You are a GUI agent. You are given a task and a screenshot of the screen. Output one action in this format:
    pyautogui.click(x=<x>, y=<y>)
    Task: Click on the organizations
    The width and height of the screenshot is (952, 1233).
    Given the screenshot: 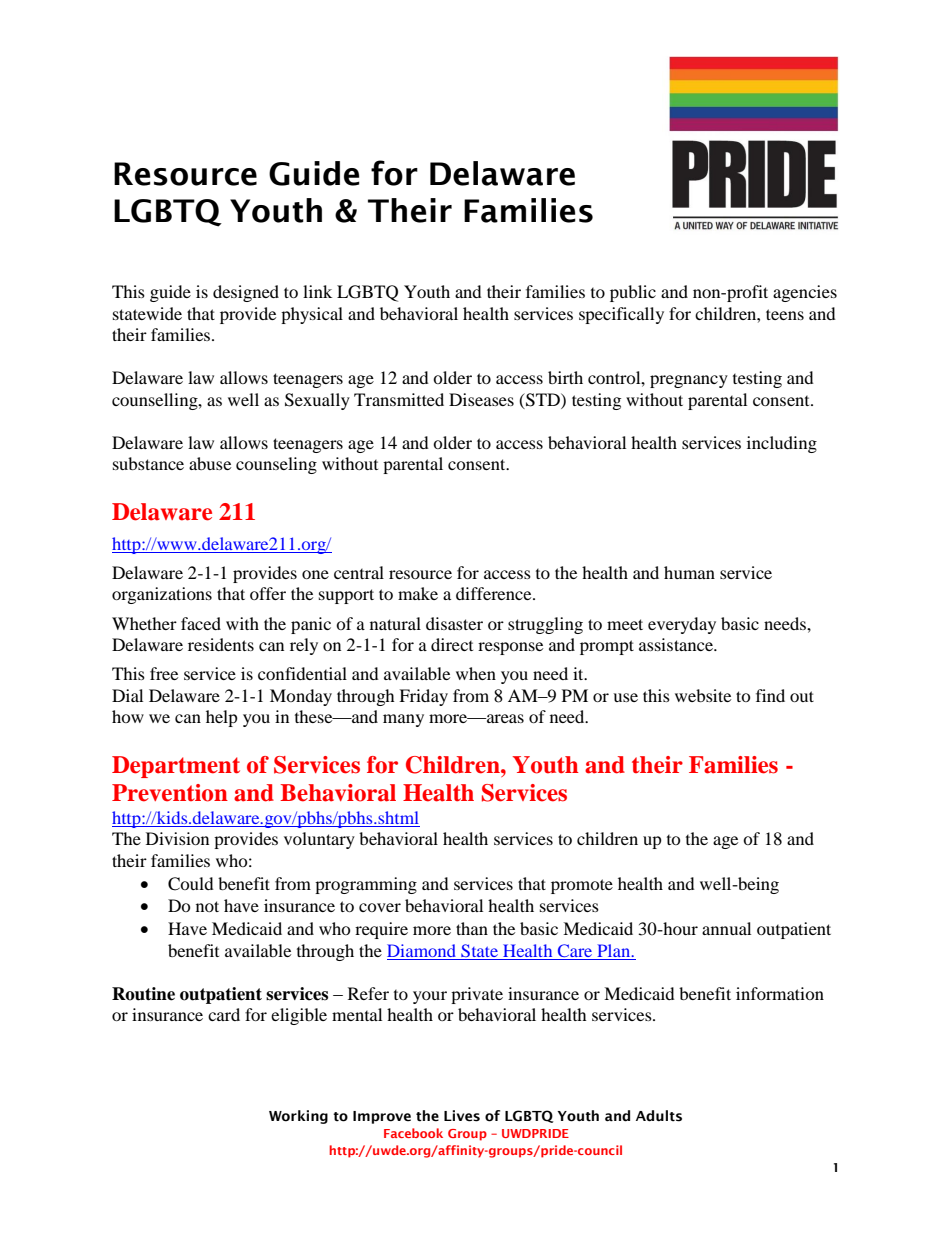 What is the action you would take?
    pyautogui.click(x=162, y=595)
